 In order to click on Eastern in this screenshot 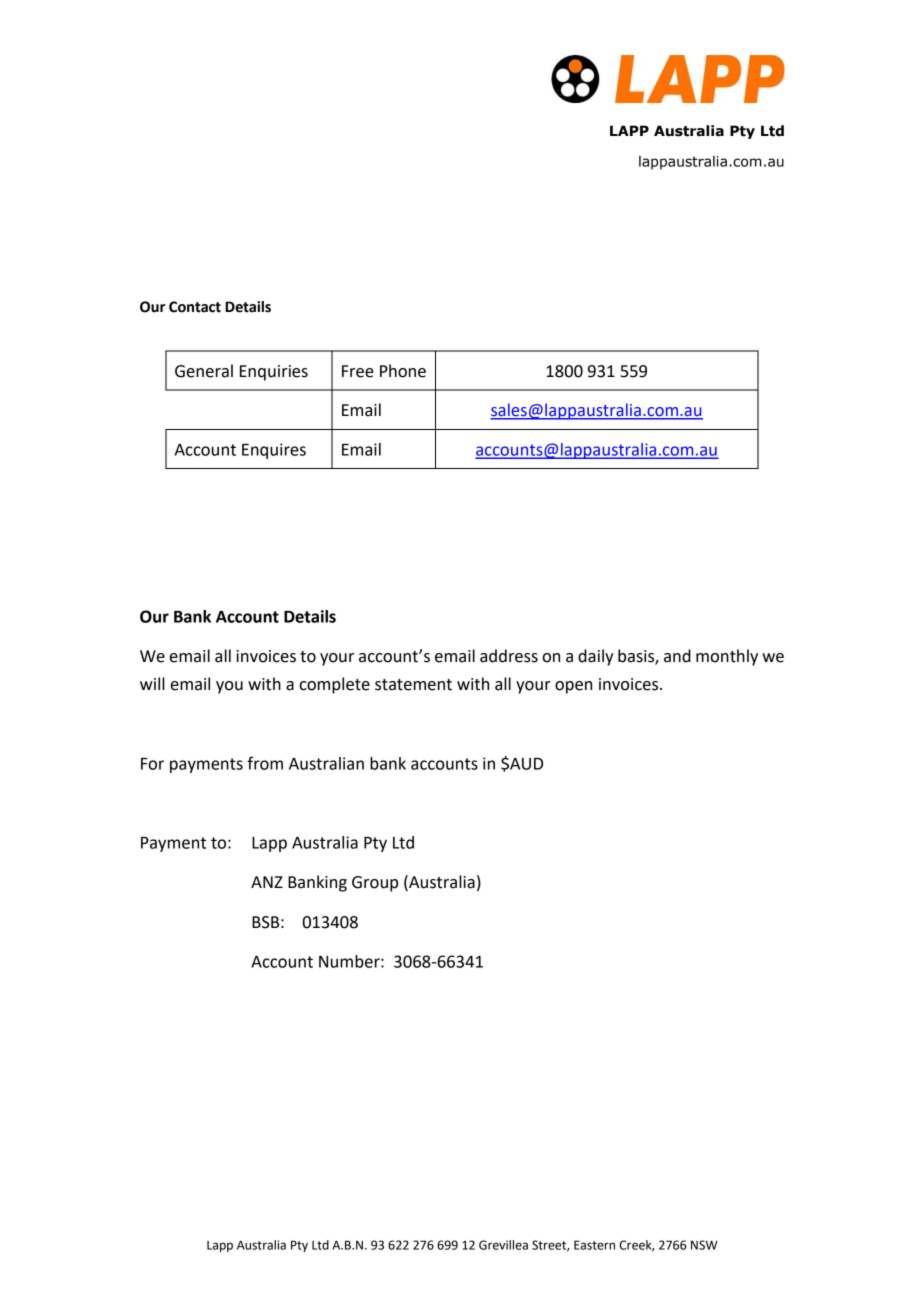, I will do `click(594, 1245)`.
